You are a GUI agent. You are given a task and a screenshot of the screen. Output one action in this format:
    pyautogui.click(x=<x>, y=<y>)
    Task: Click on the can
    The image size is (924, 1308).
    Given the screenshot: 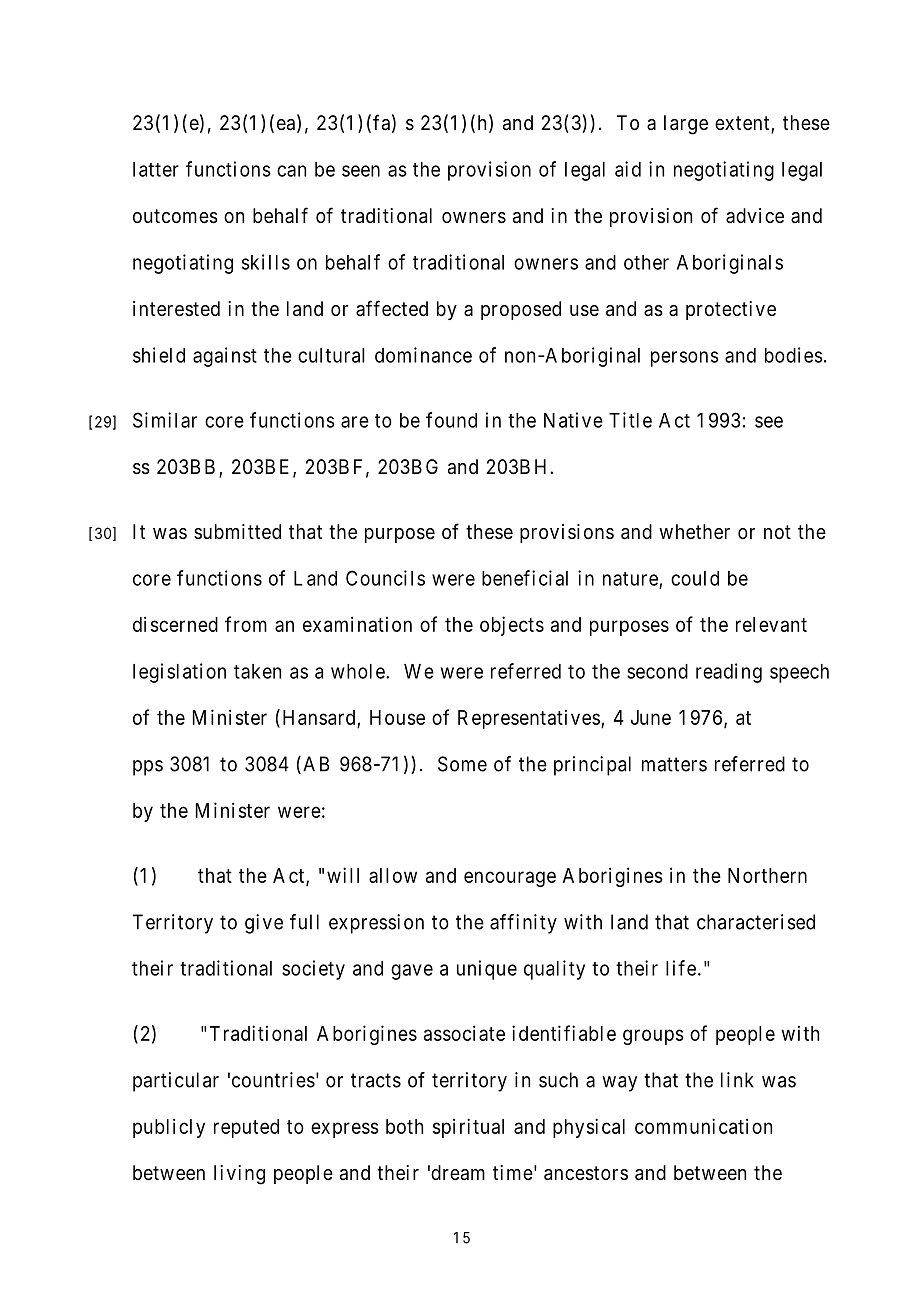 What is the action you would take?
    pyautogui.click(x=291, y=171)
